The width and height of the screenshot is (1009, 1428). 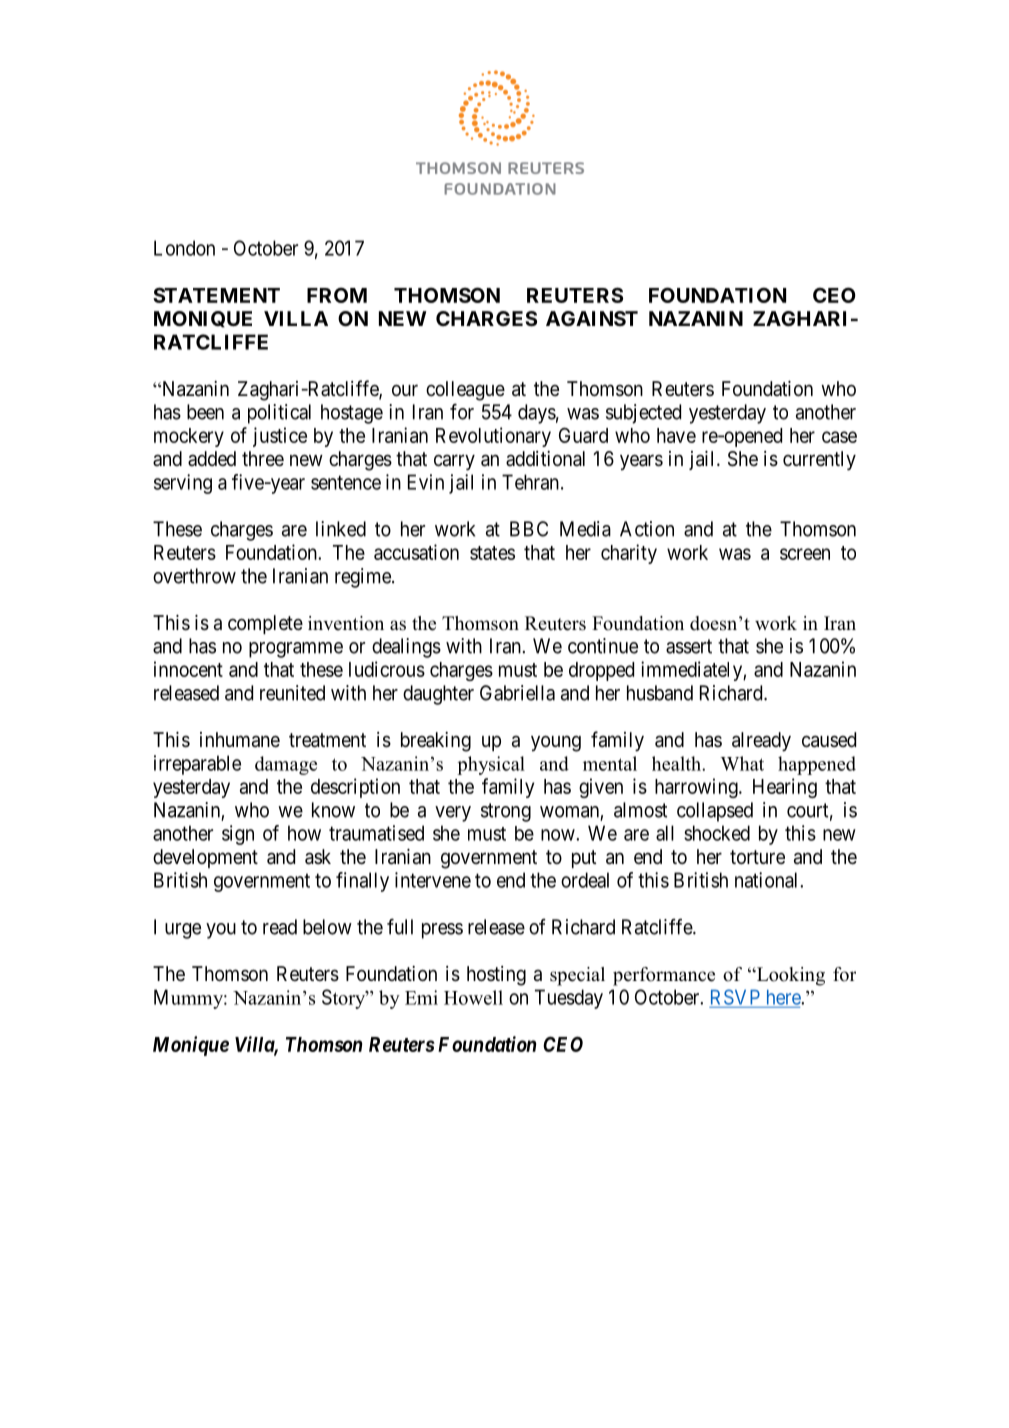 I want to click on STATEMENT, so click(x=216, y=295).
